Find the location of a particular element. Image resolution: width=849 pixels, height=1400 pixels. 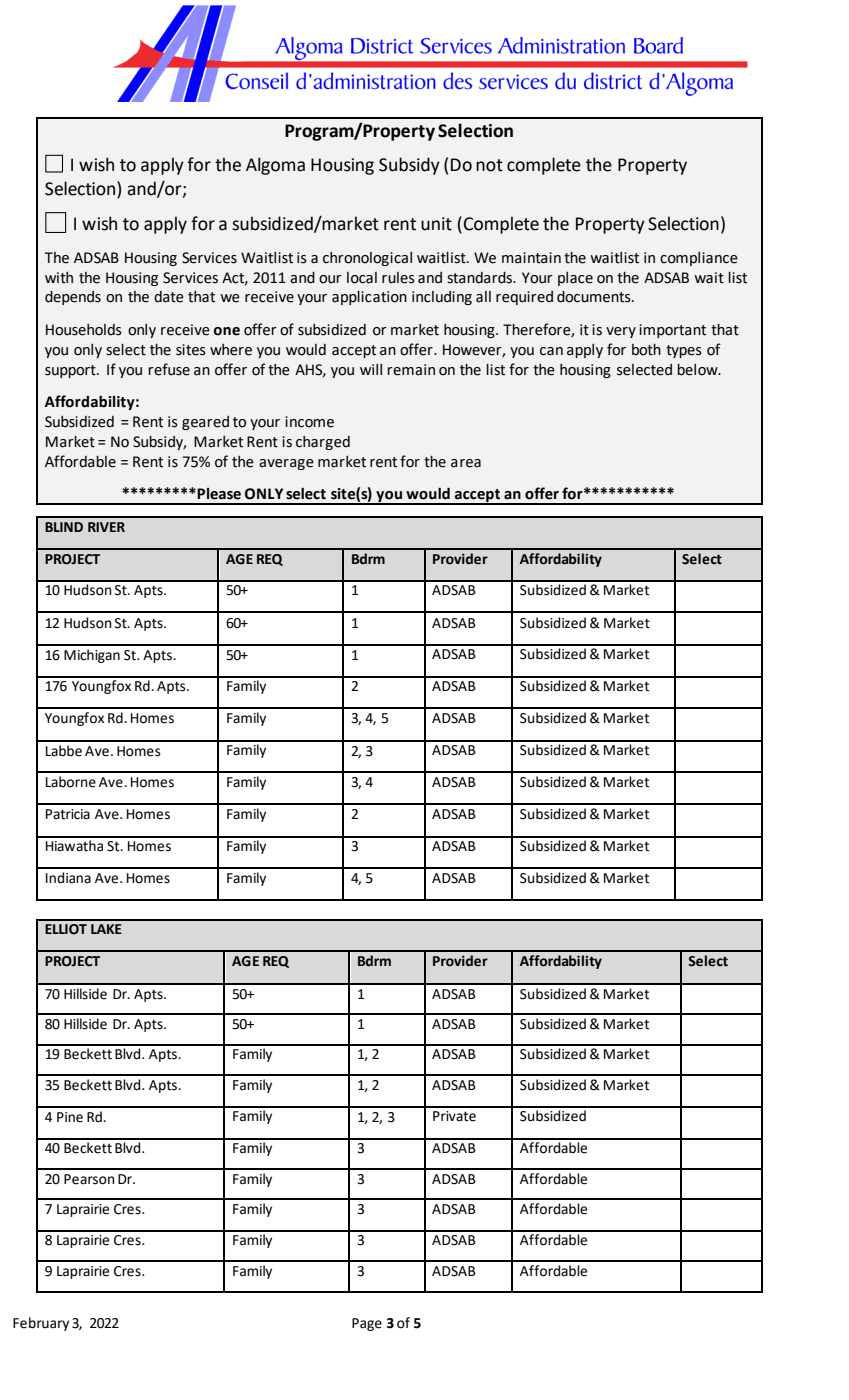

LAKE is located at coordinates (106, 929).
